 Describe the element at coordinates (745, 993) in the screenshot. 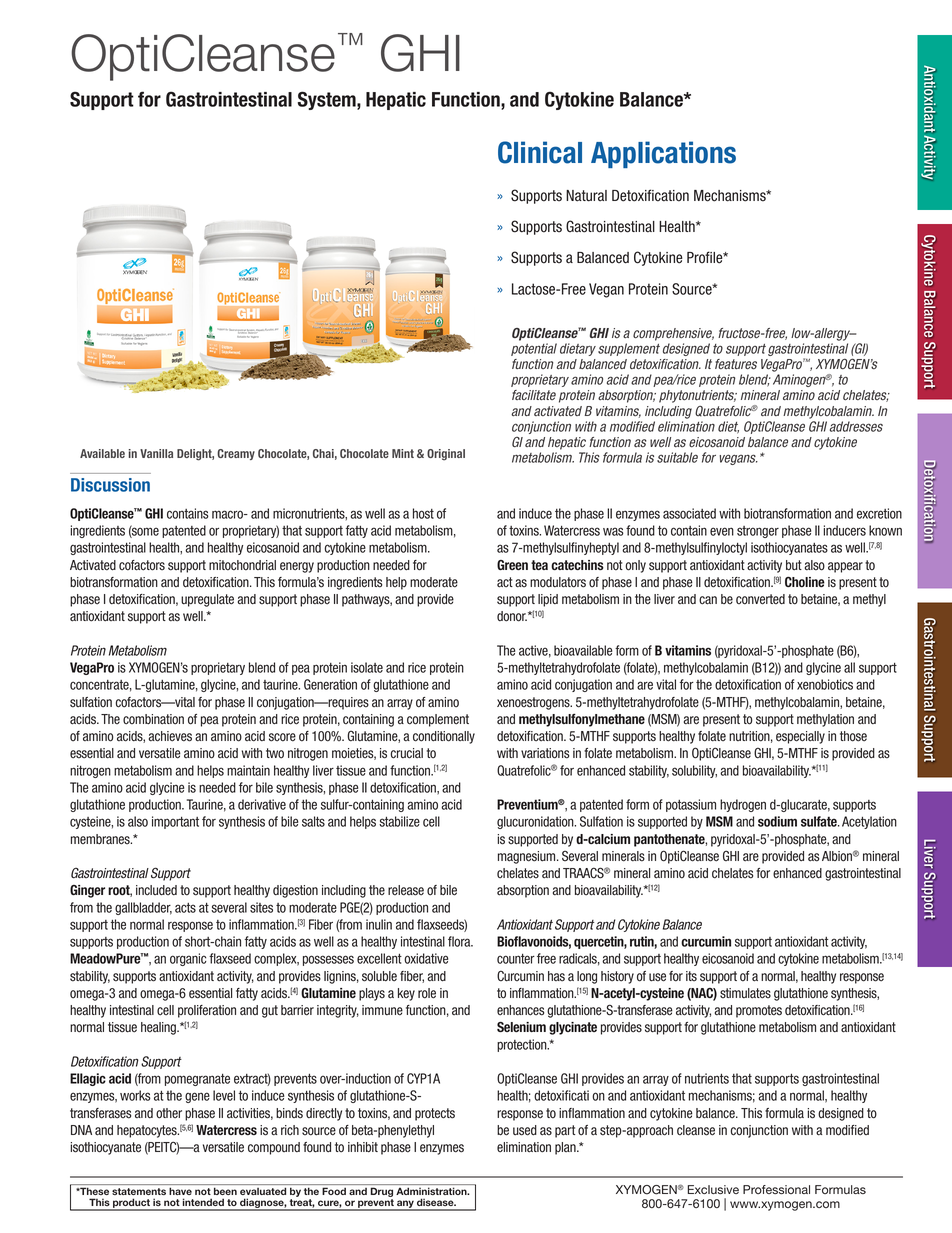

I see `stimulates` at that location.
